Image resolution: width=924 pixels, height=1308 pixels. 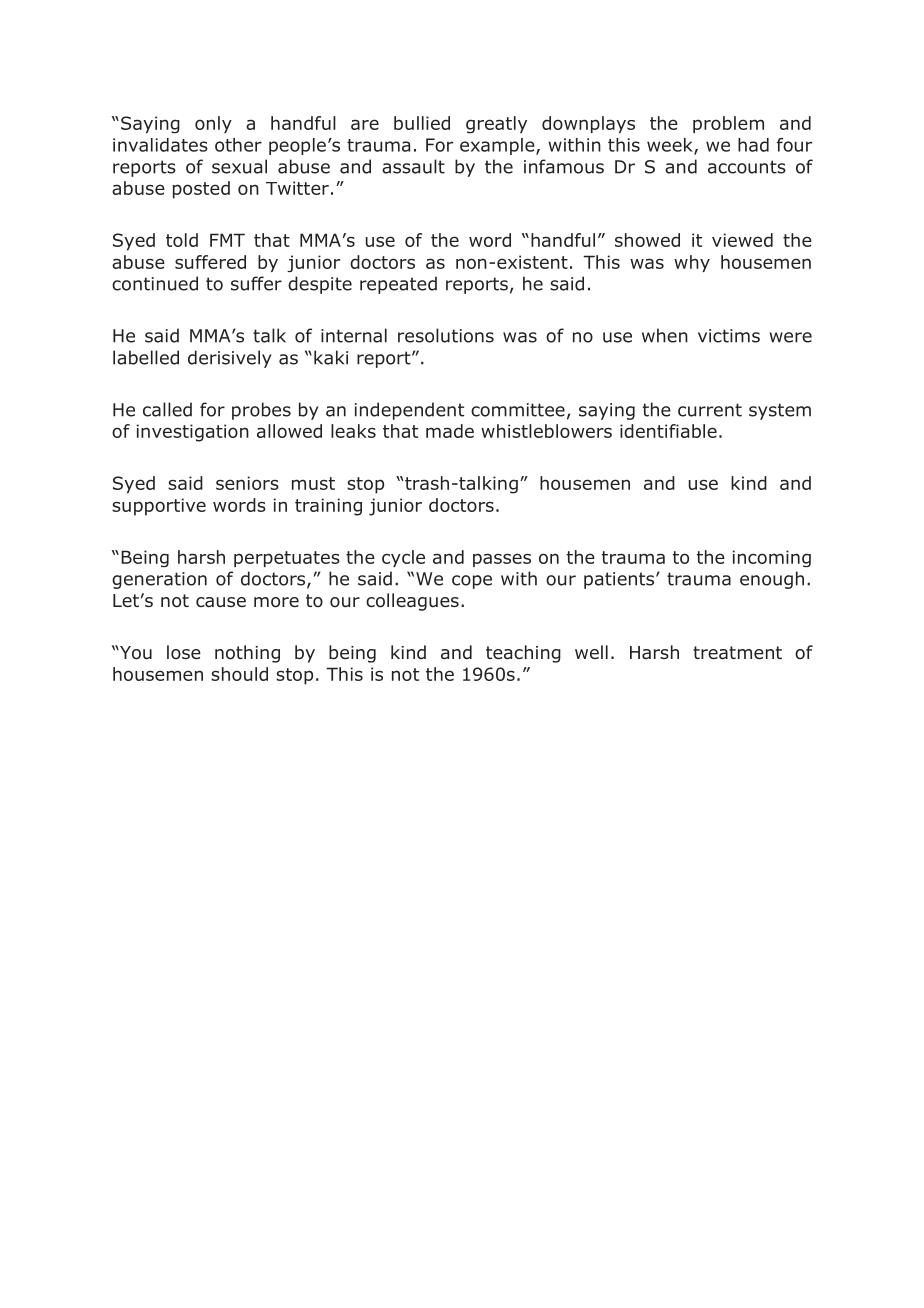 What do you see at coordinates (184, 652) in the document?
I see `lose` at bounding box center [184, 652].
